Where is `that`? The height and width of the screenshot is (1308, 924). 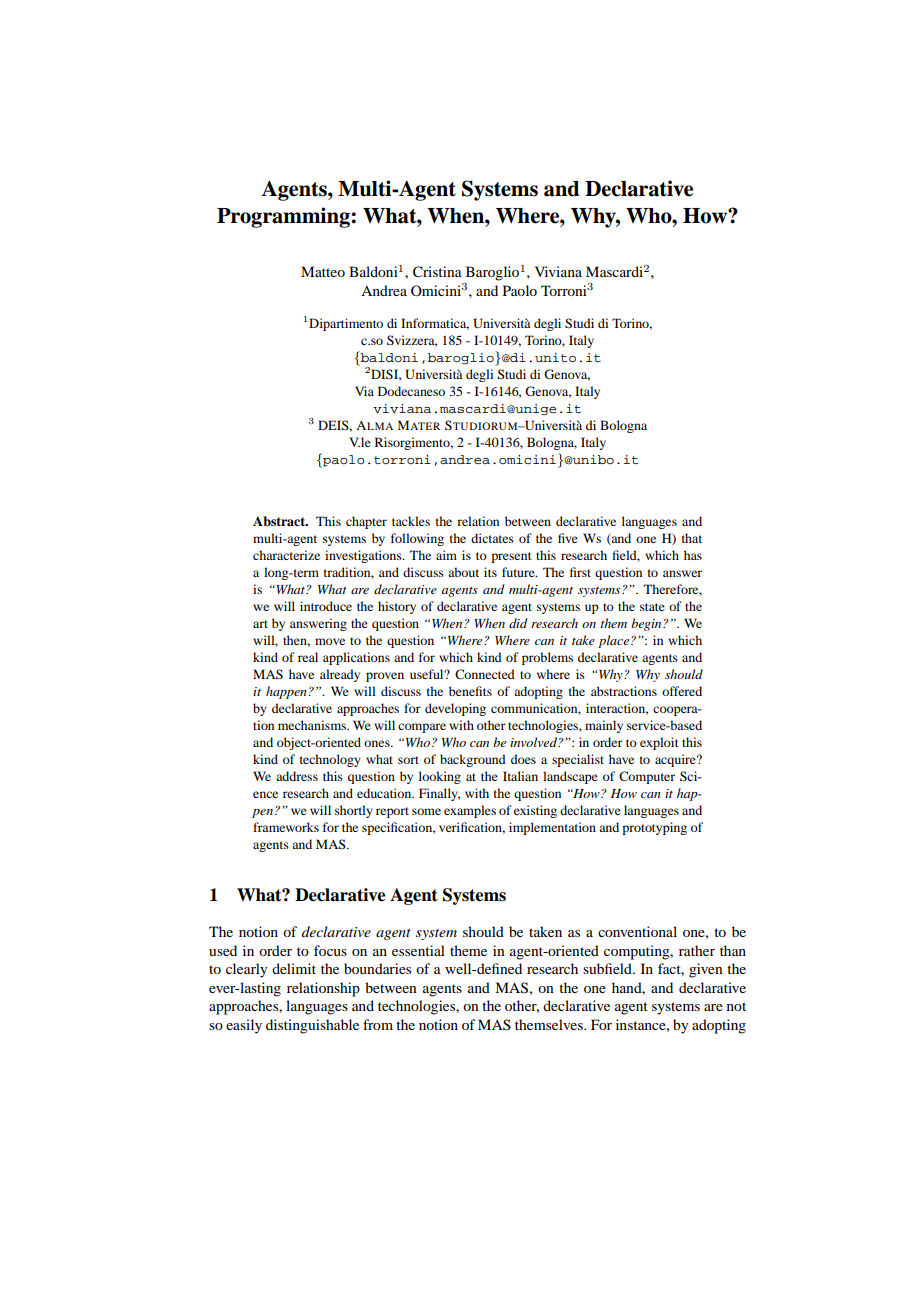
that is located at coordinates (692, 538).
